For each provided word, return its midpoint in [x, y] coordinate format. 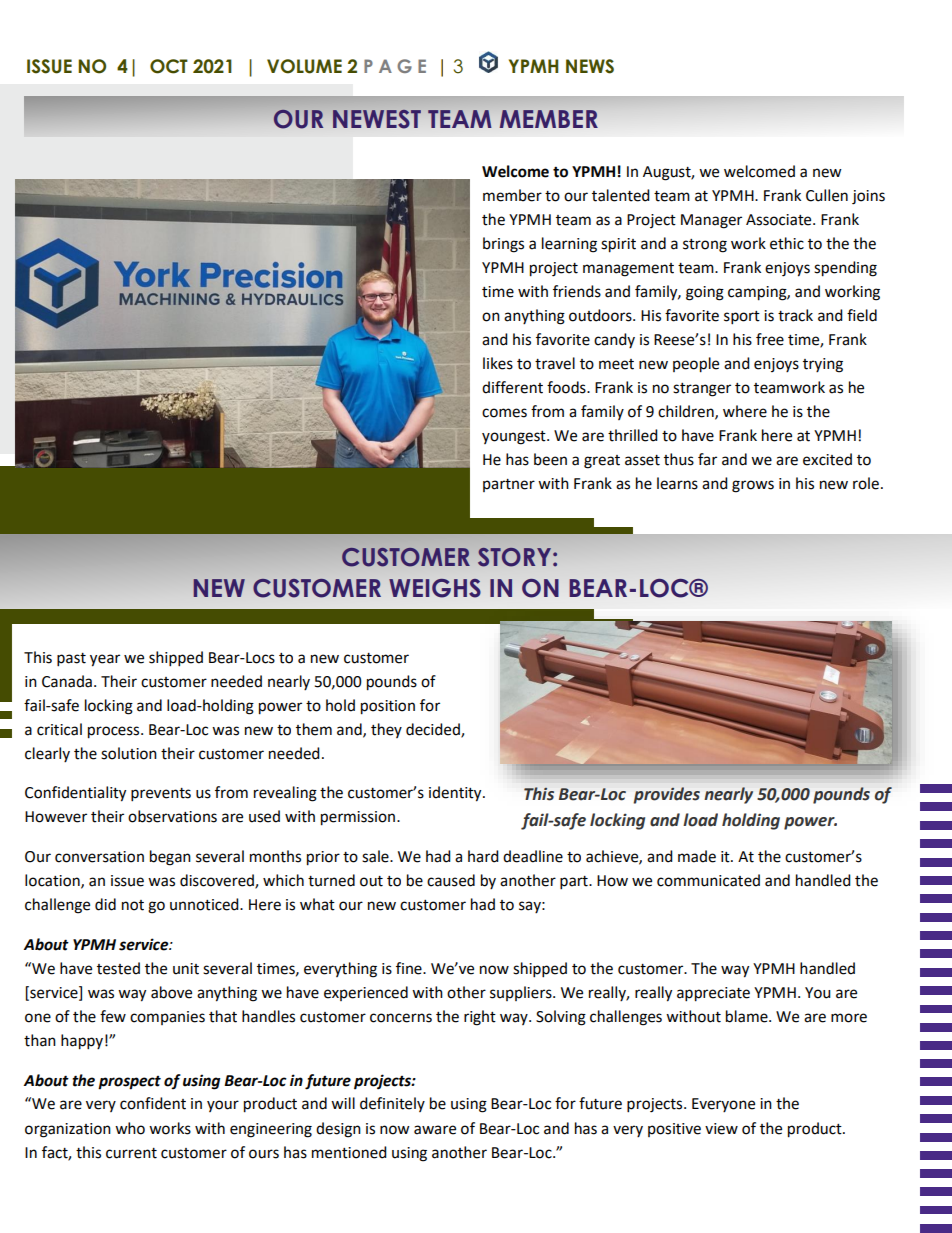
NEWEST [377, 119]
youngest [515, 438]
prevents [161, 795]
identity [456, 794]
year [105, 660]
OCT [169, 66]
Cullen [827, 195]
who [130, 1128]
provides [667, 795]
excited [827, 459]
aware [435, 1130]
